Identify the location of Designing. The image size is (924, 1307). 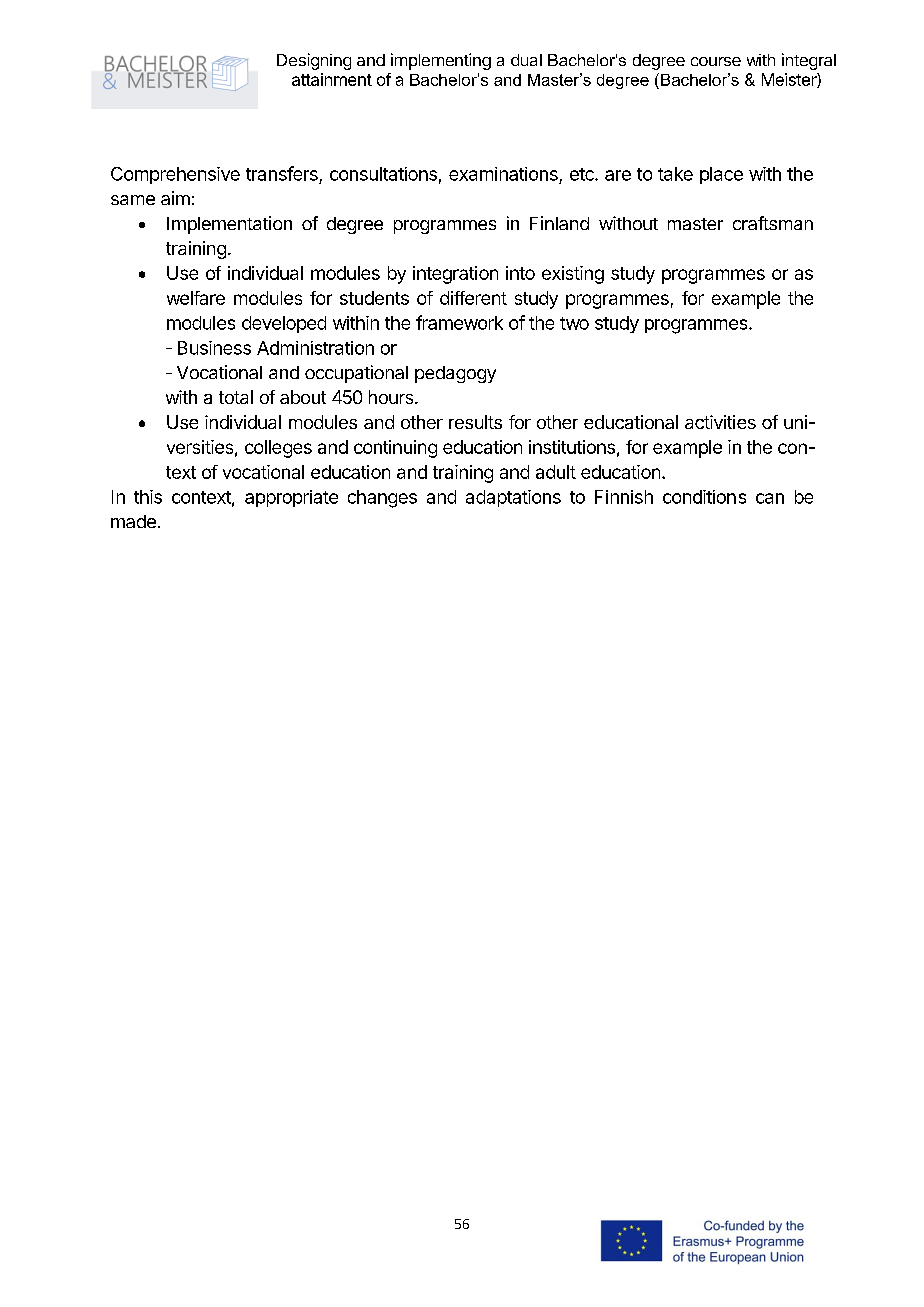
(314, 61).
